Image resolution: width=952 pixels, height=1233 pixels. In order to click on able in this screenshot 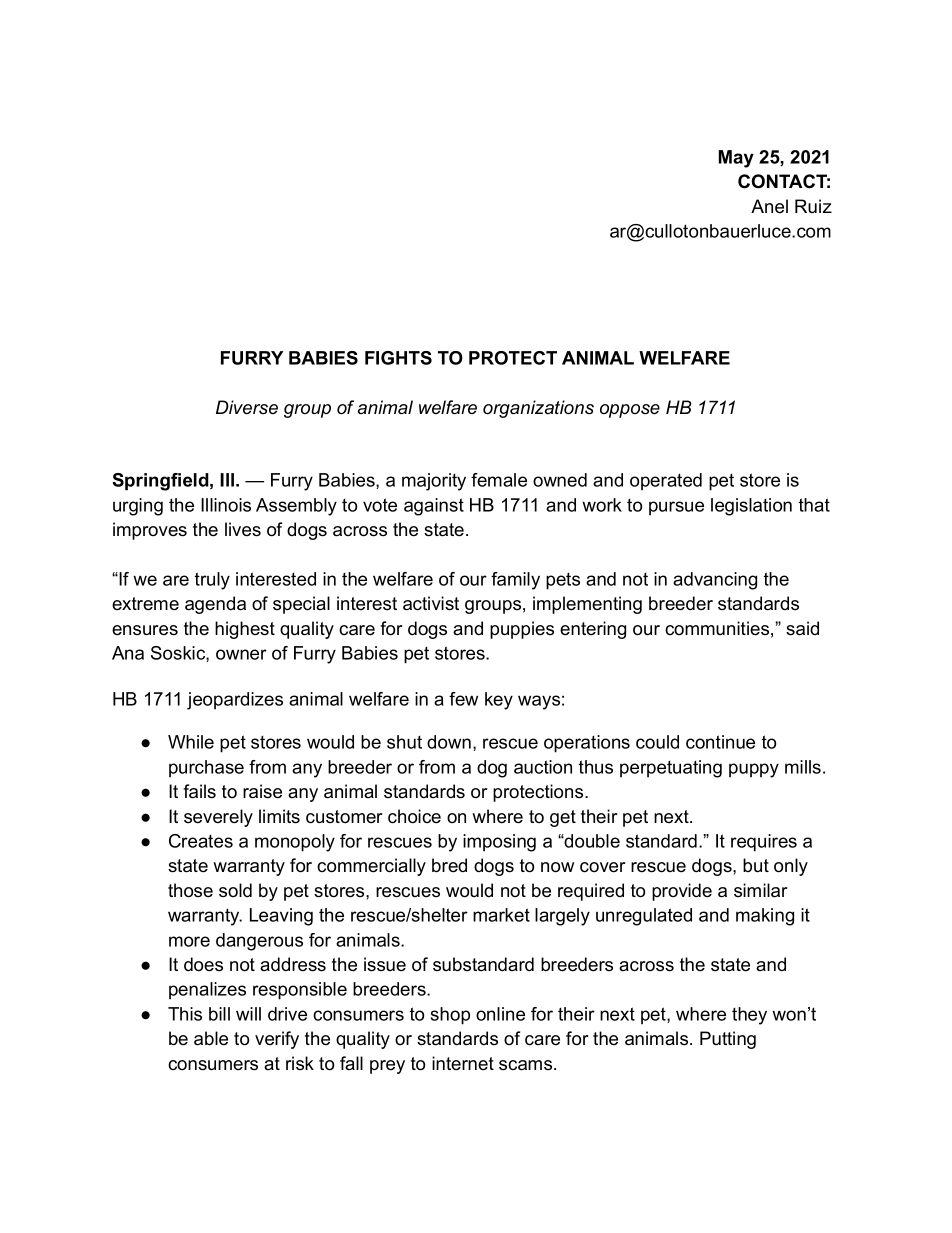, I will do `click(211, 1038)`.
